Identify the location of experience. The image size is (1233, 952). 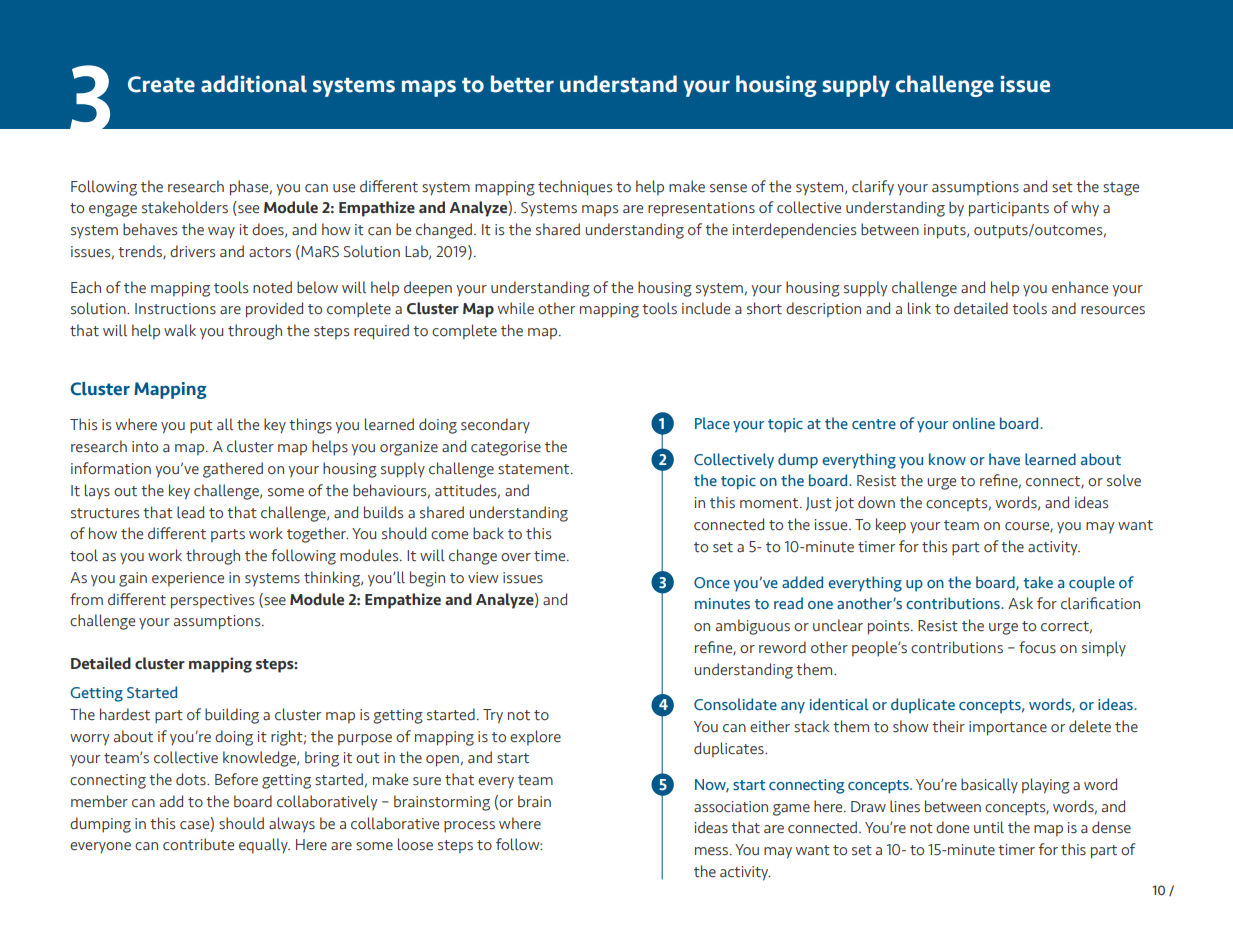
(188, 579).
